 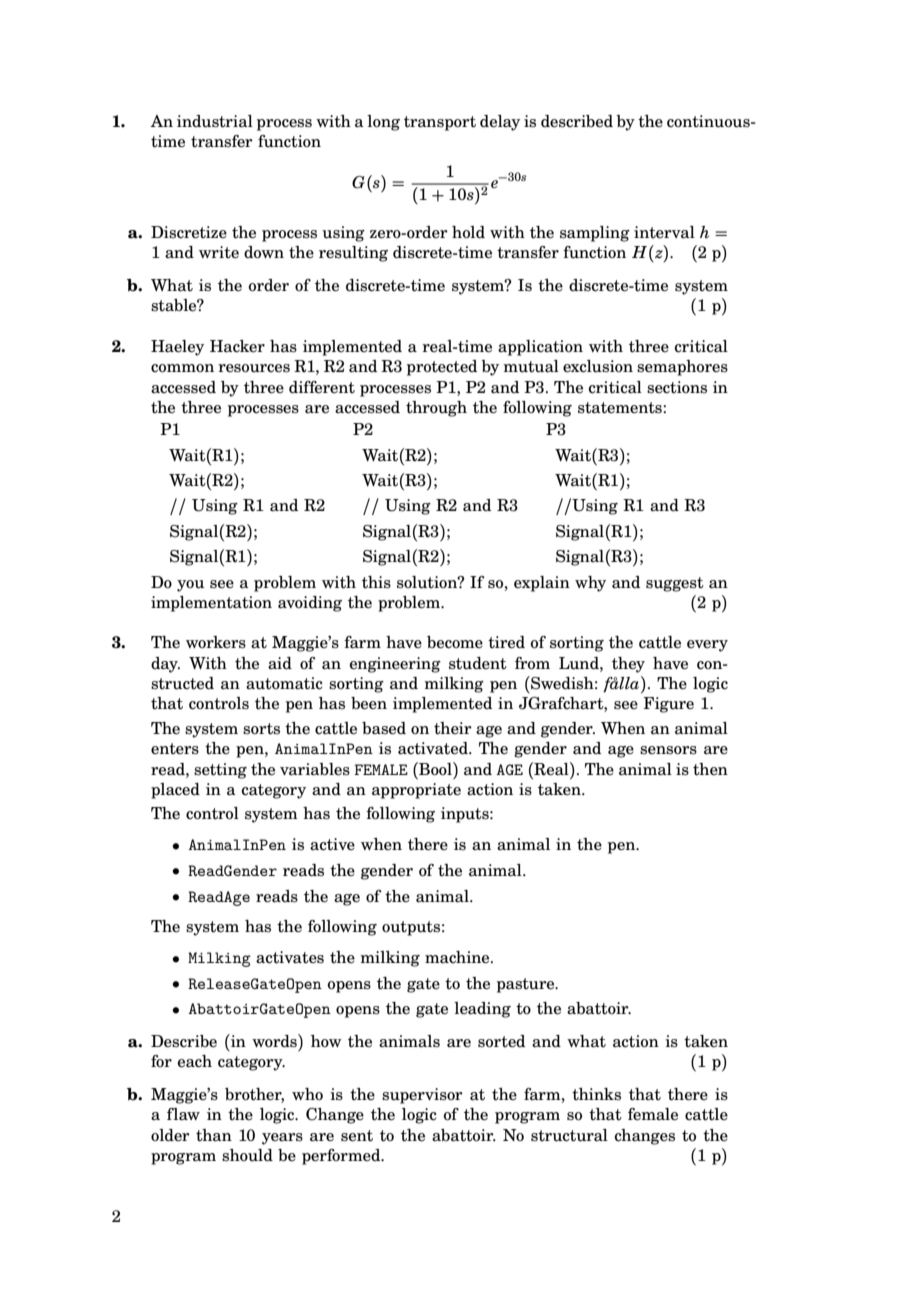 What do you see at coordinates (290, 957) in the page?
I see `activates` at bounding box center [290, 957].
